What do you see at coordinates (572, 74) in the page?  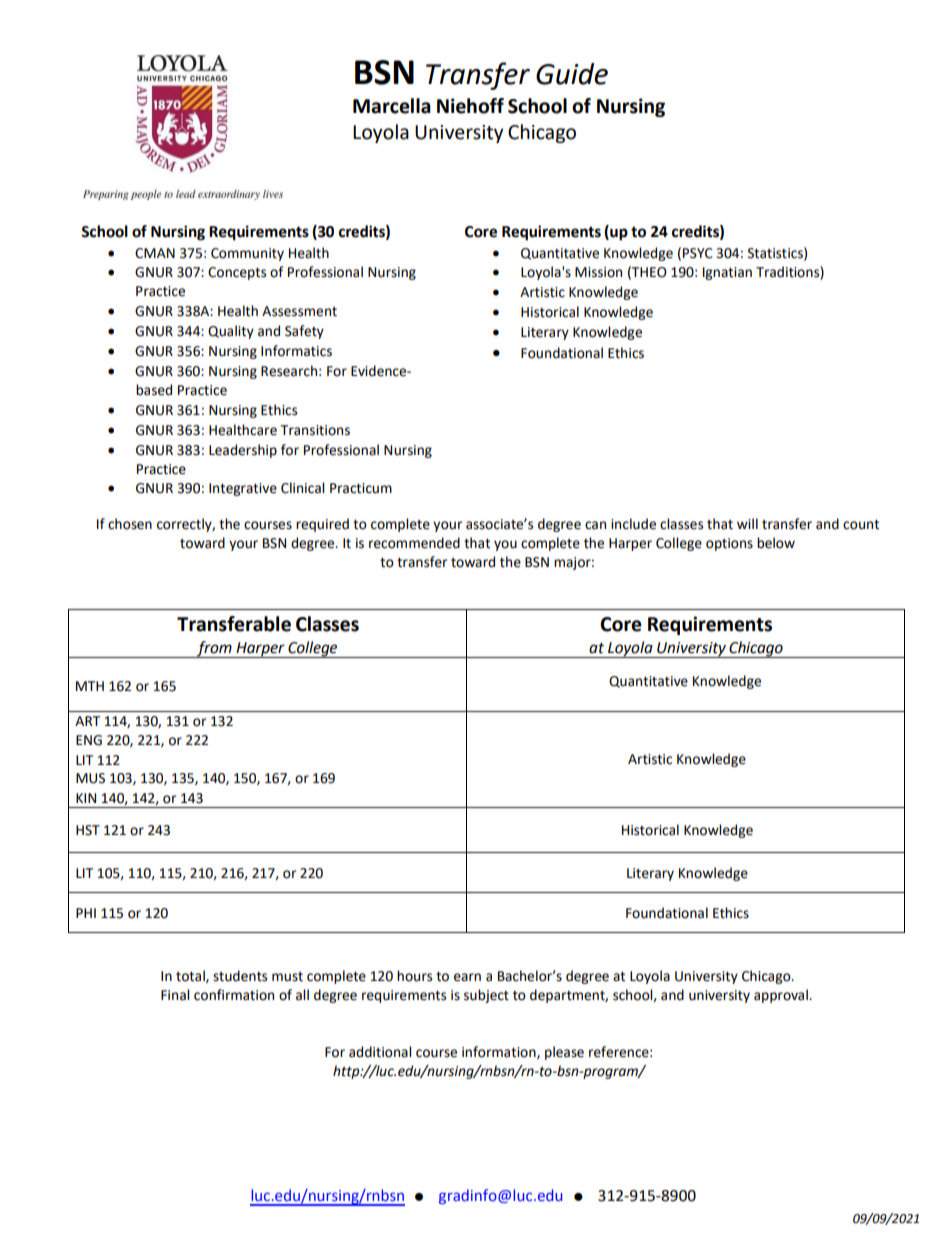 I see `Guide` at bounding box center [572, 74].
